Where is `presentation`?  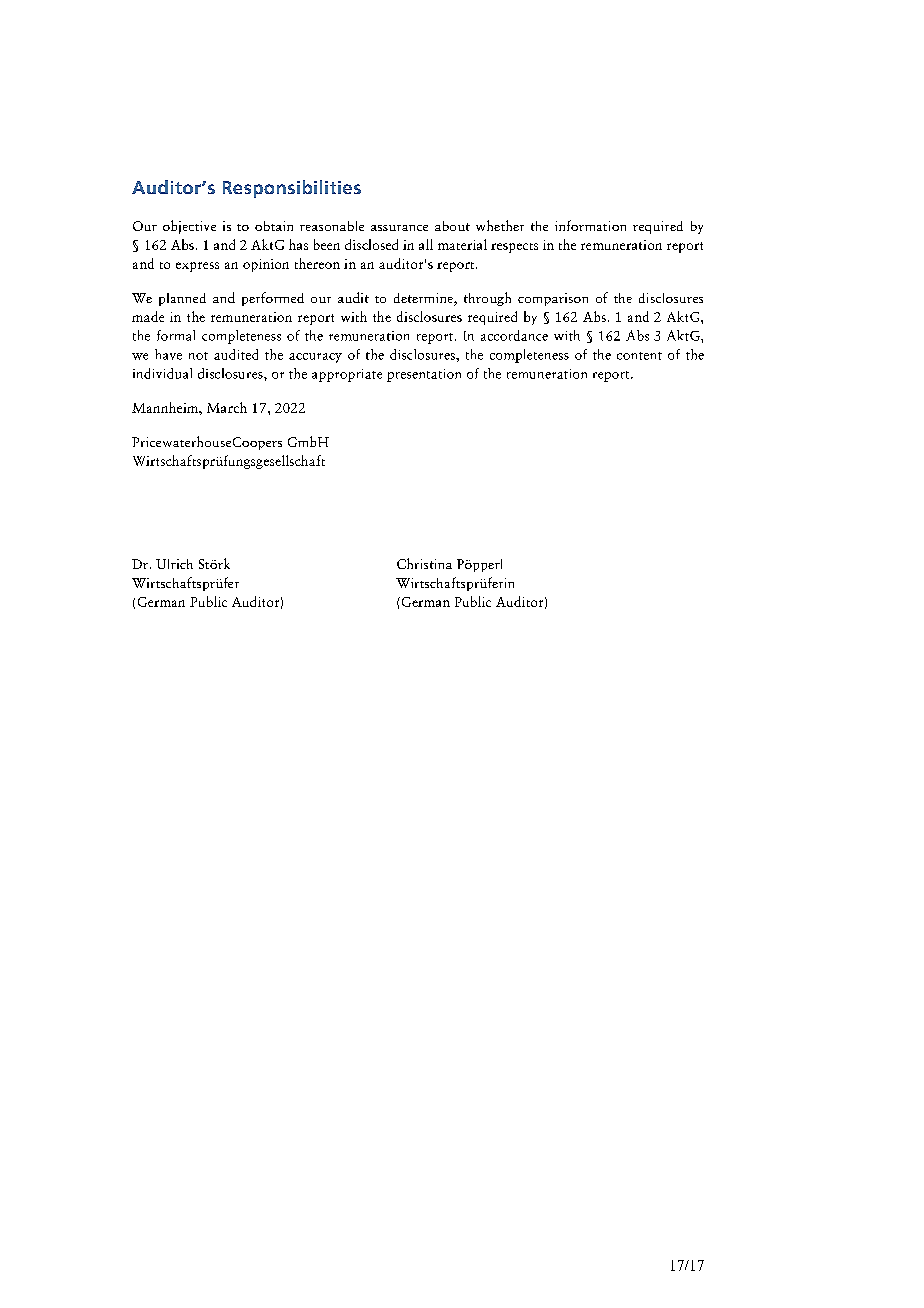 presentation is located at coordinates (424, 375).
